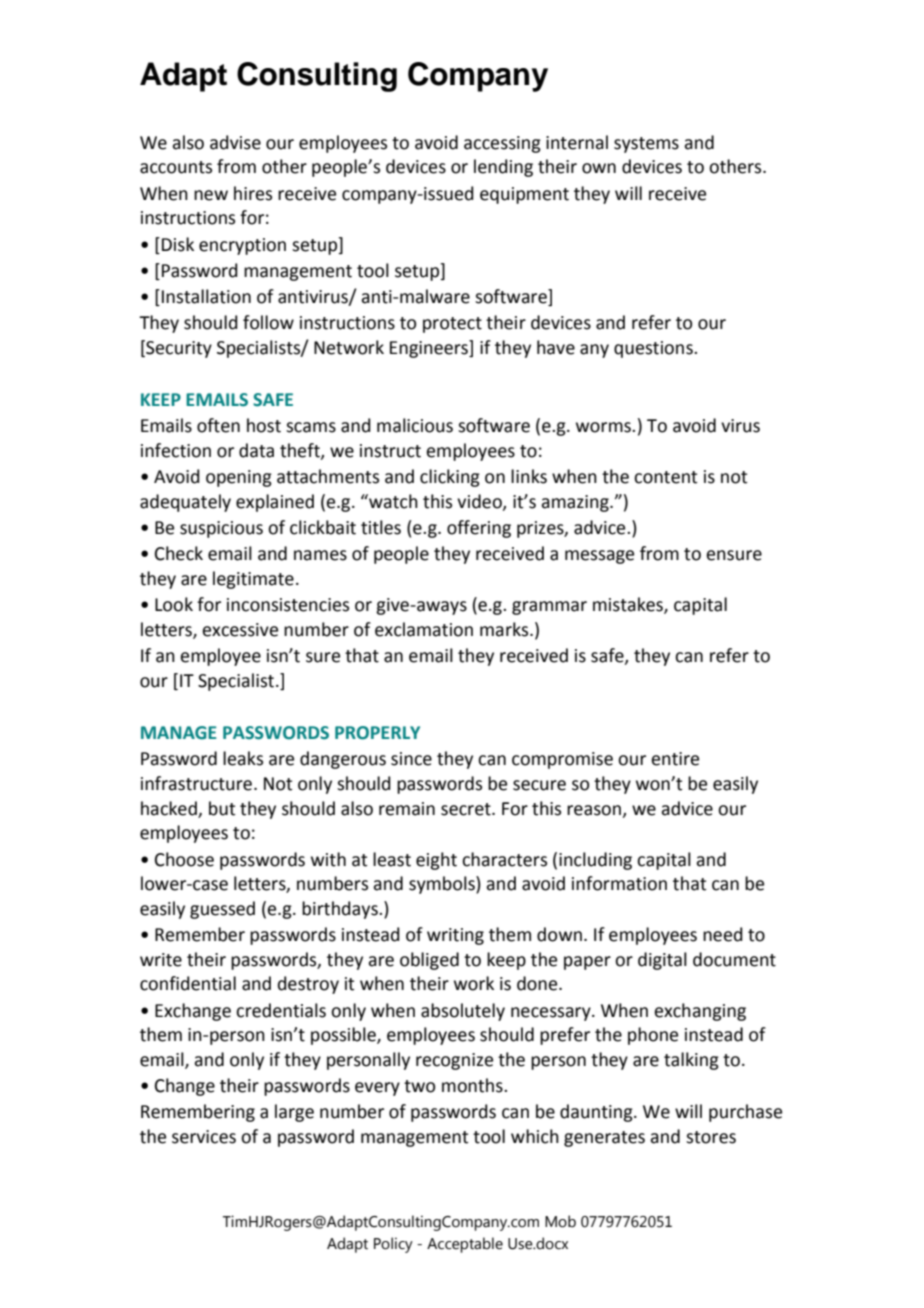 The height and width of the screenshot is (1308, 924). What do you see at coordinates (253, 193) in the screenshot?
I see `hires` at bounding box center [253, 193].
